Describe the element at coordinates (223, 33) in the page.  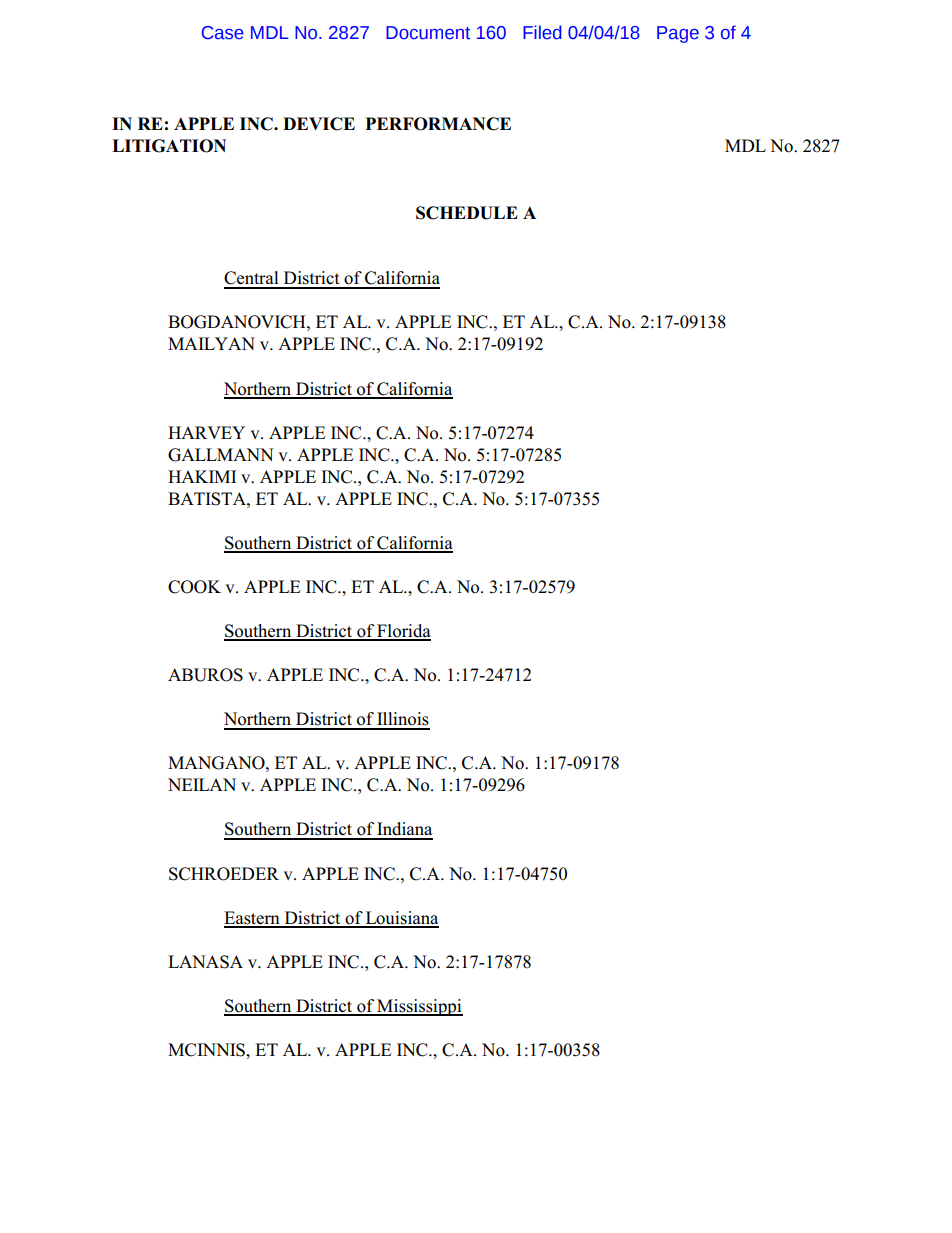
I see `Case` at that location.
